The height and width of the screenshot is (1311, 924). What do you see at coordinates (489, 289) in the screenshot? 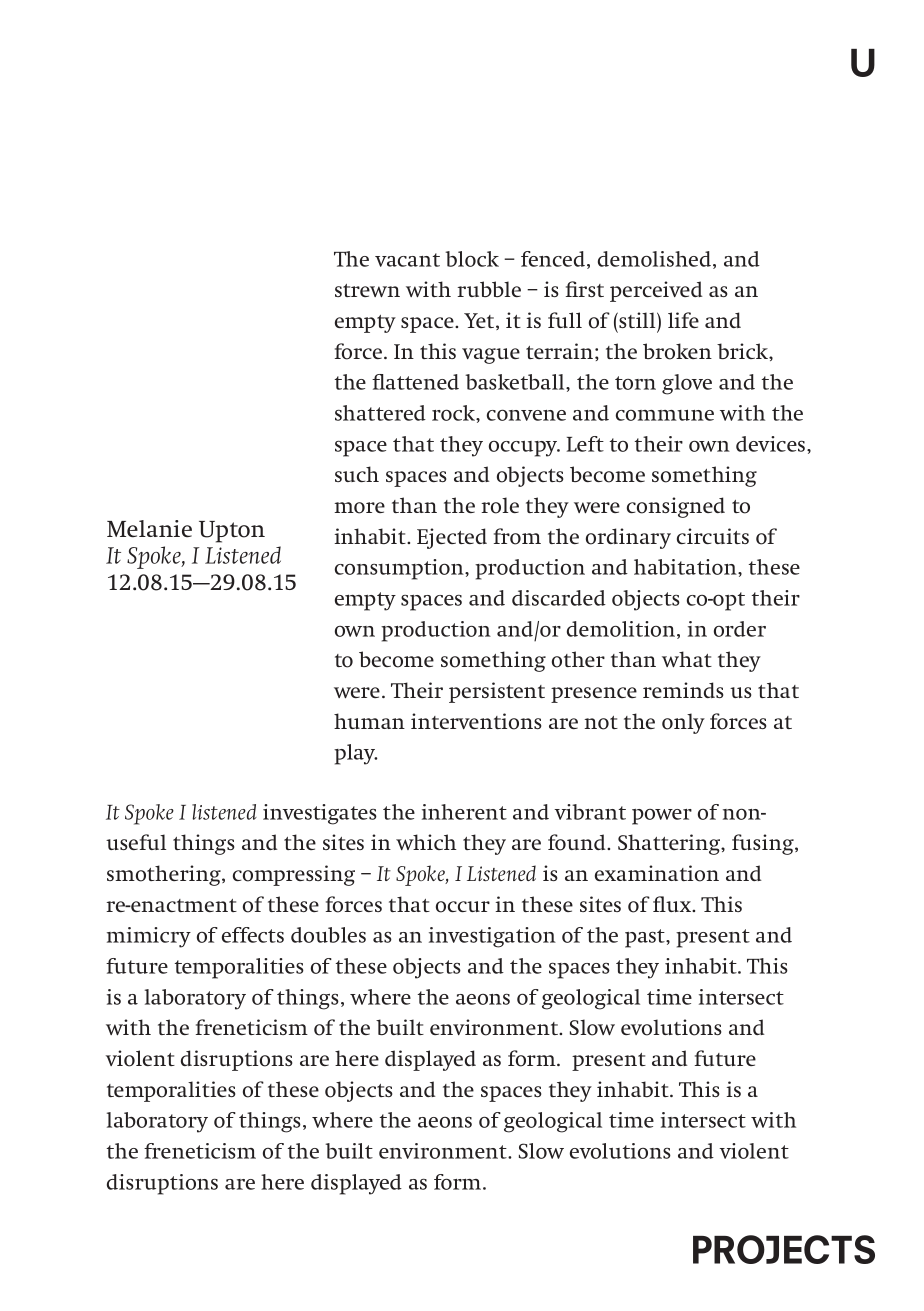
I see `rubble` at bounding box center [489, 289].
